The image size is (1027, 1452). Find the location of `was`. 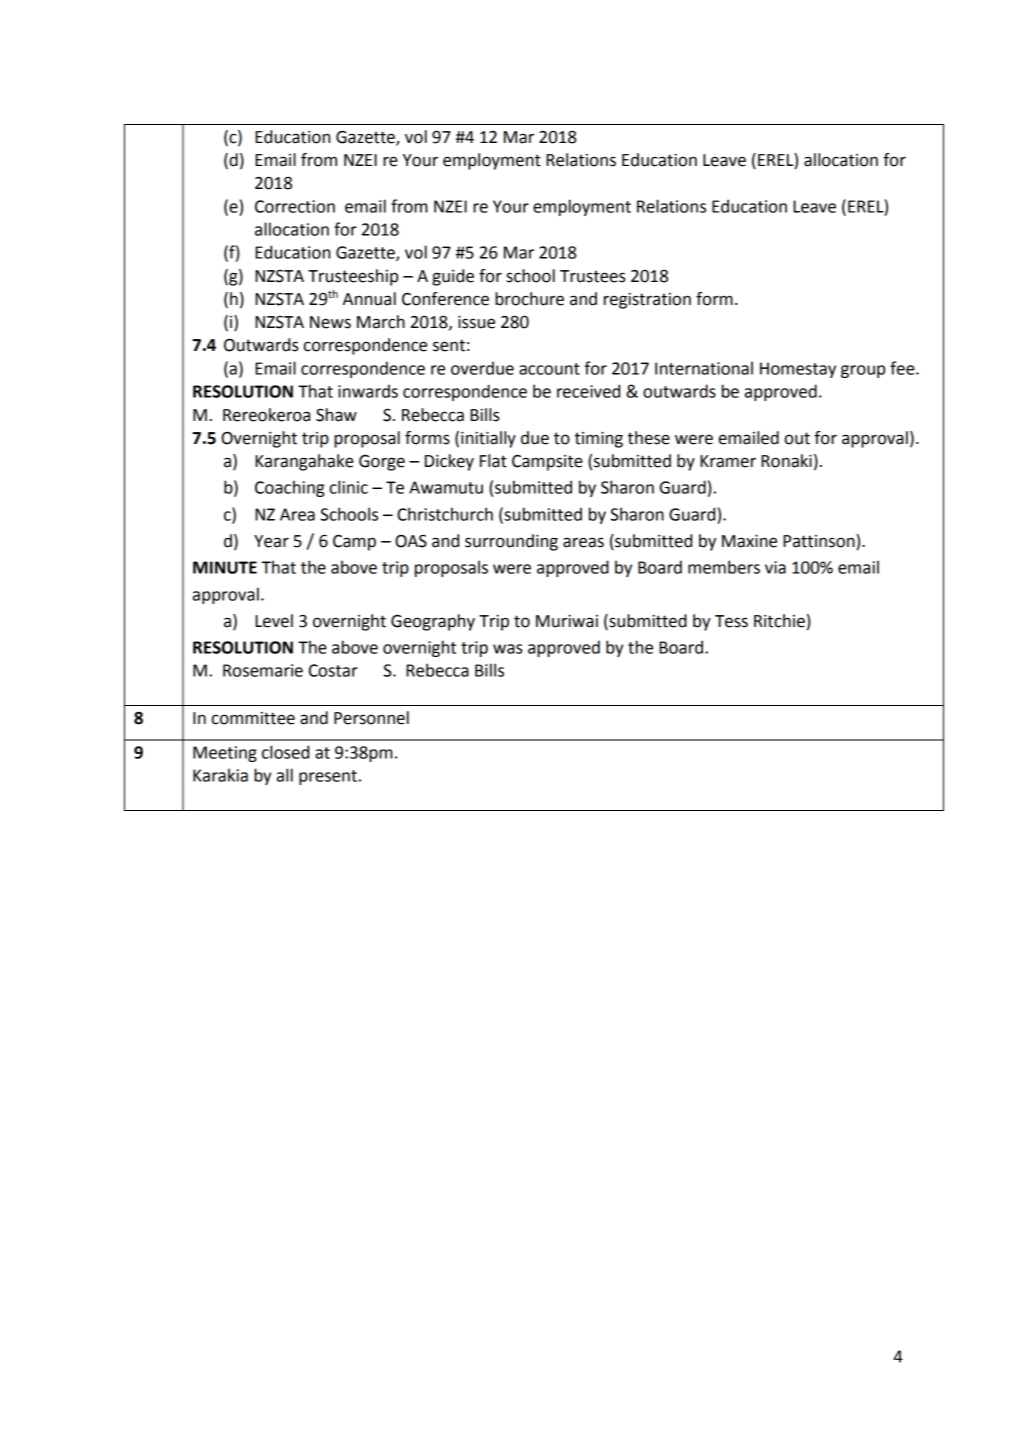

was is located at coordinates (507, 649).
